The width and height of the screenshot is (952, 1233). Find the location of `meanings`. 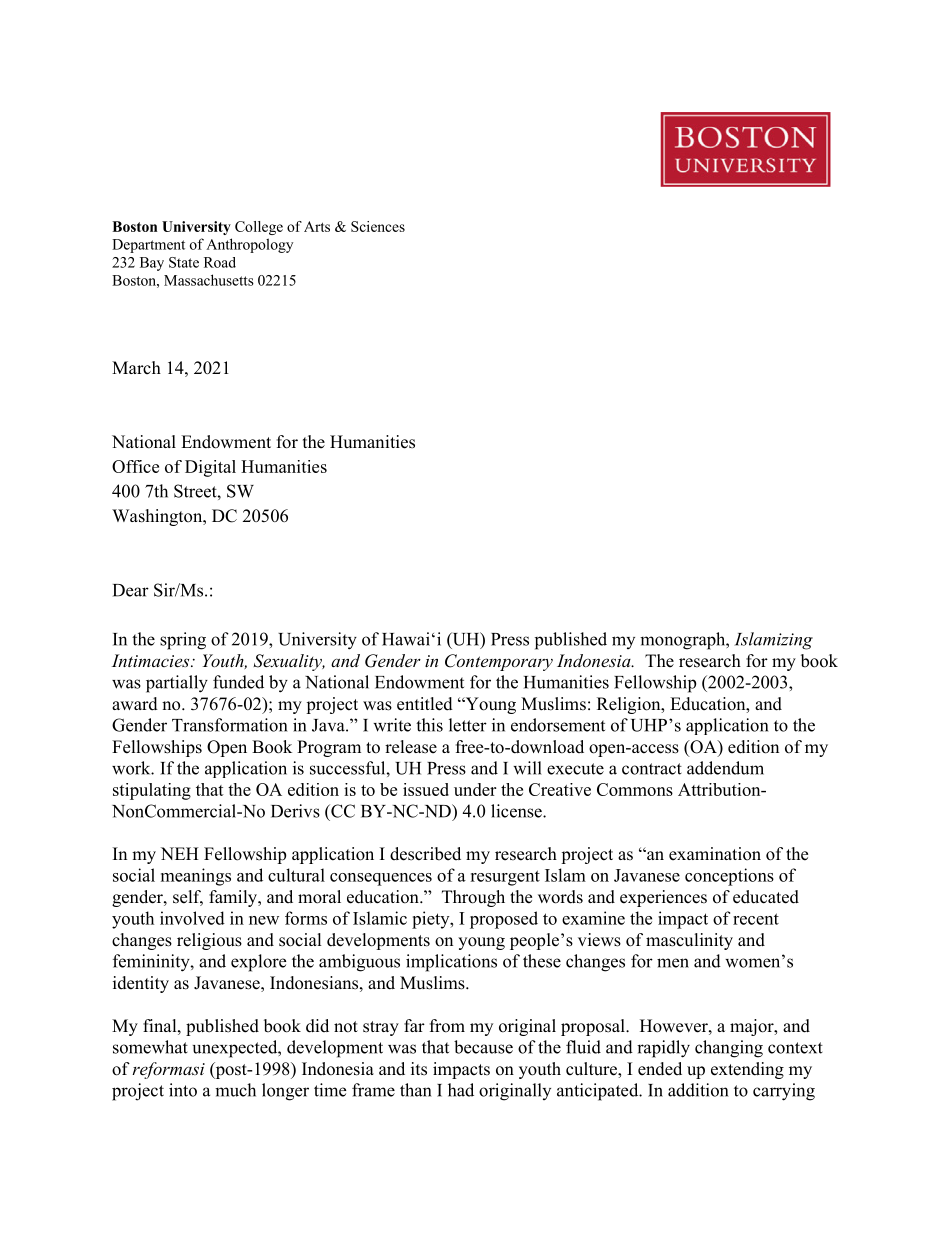

meanings is located at coordinates (196, 877).
